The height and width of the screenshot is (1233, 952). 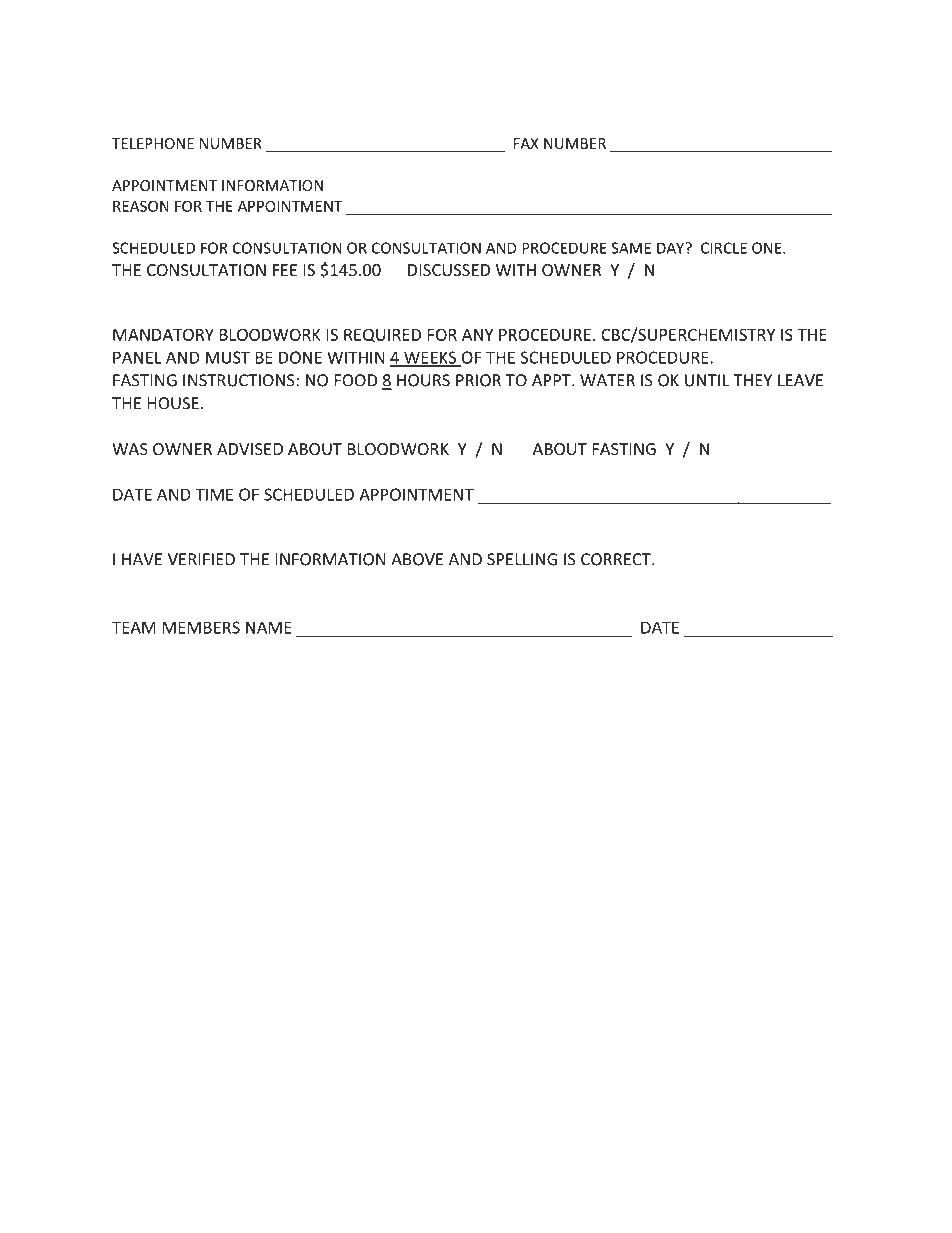 I want to click on FAX, so click(x=526, y=143).
